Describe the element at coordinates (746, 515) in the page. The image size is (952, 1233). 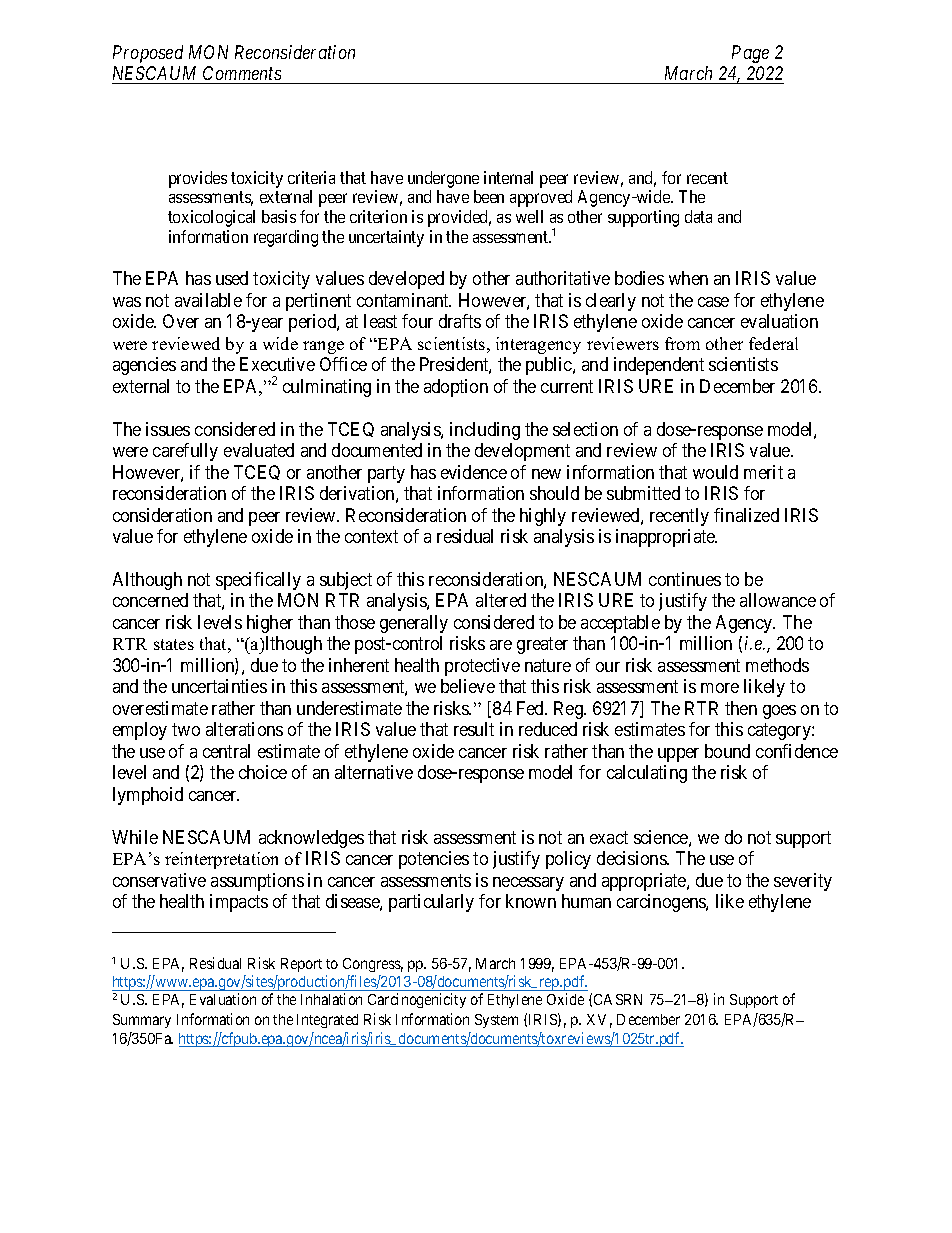
I see `finalized` at that location.
